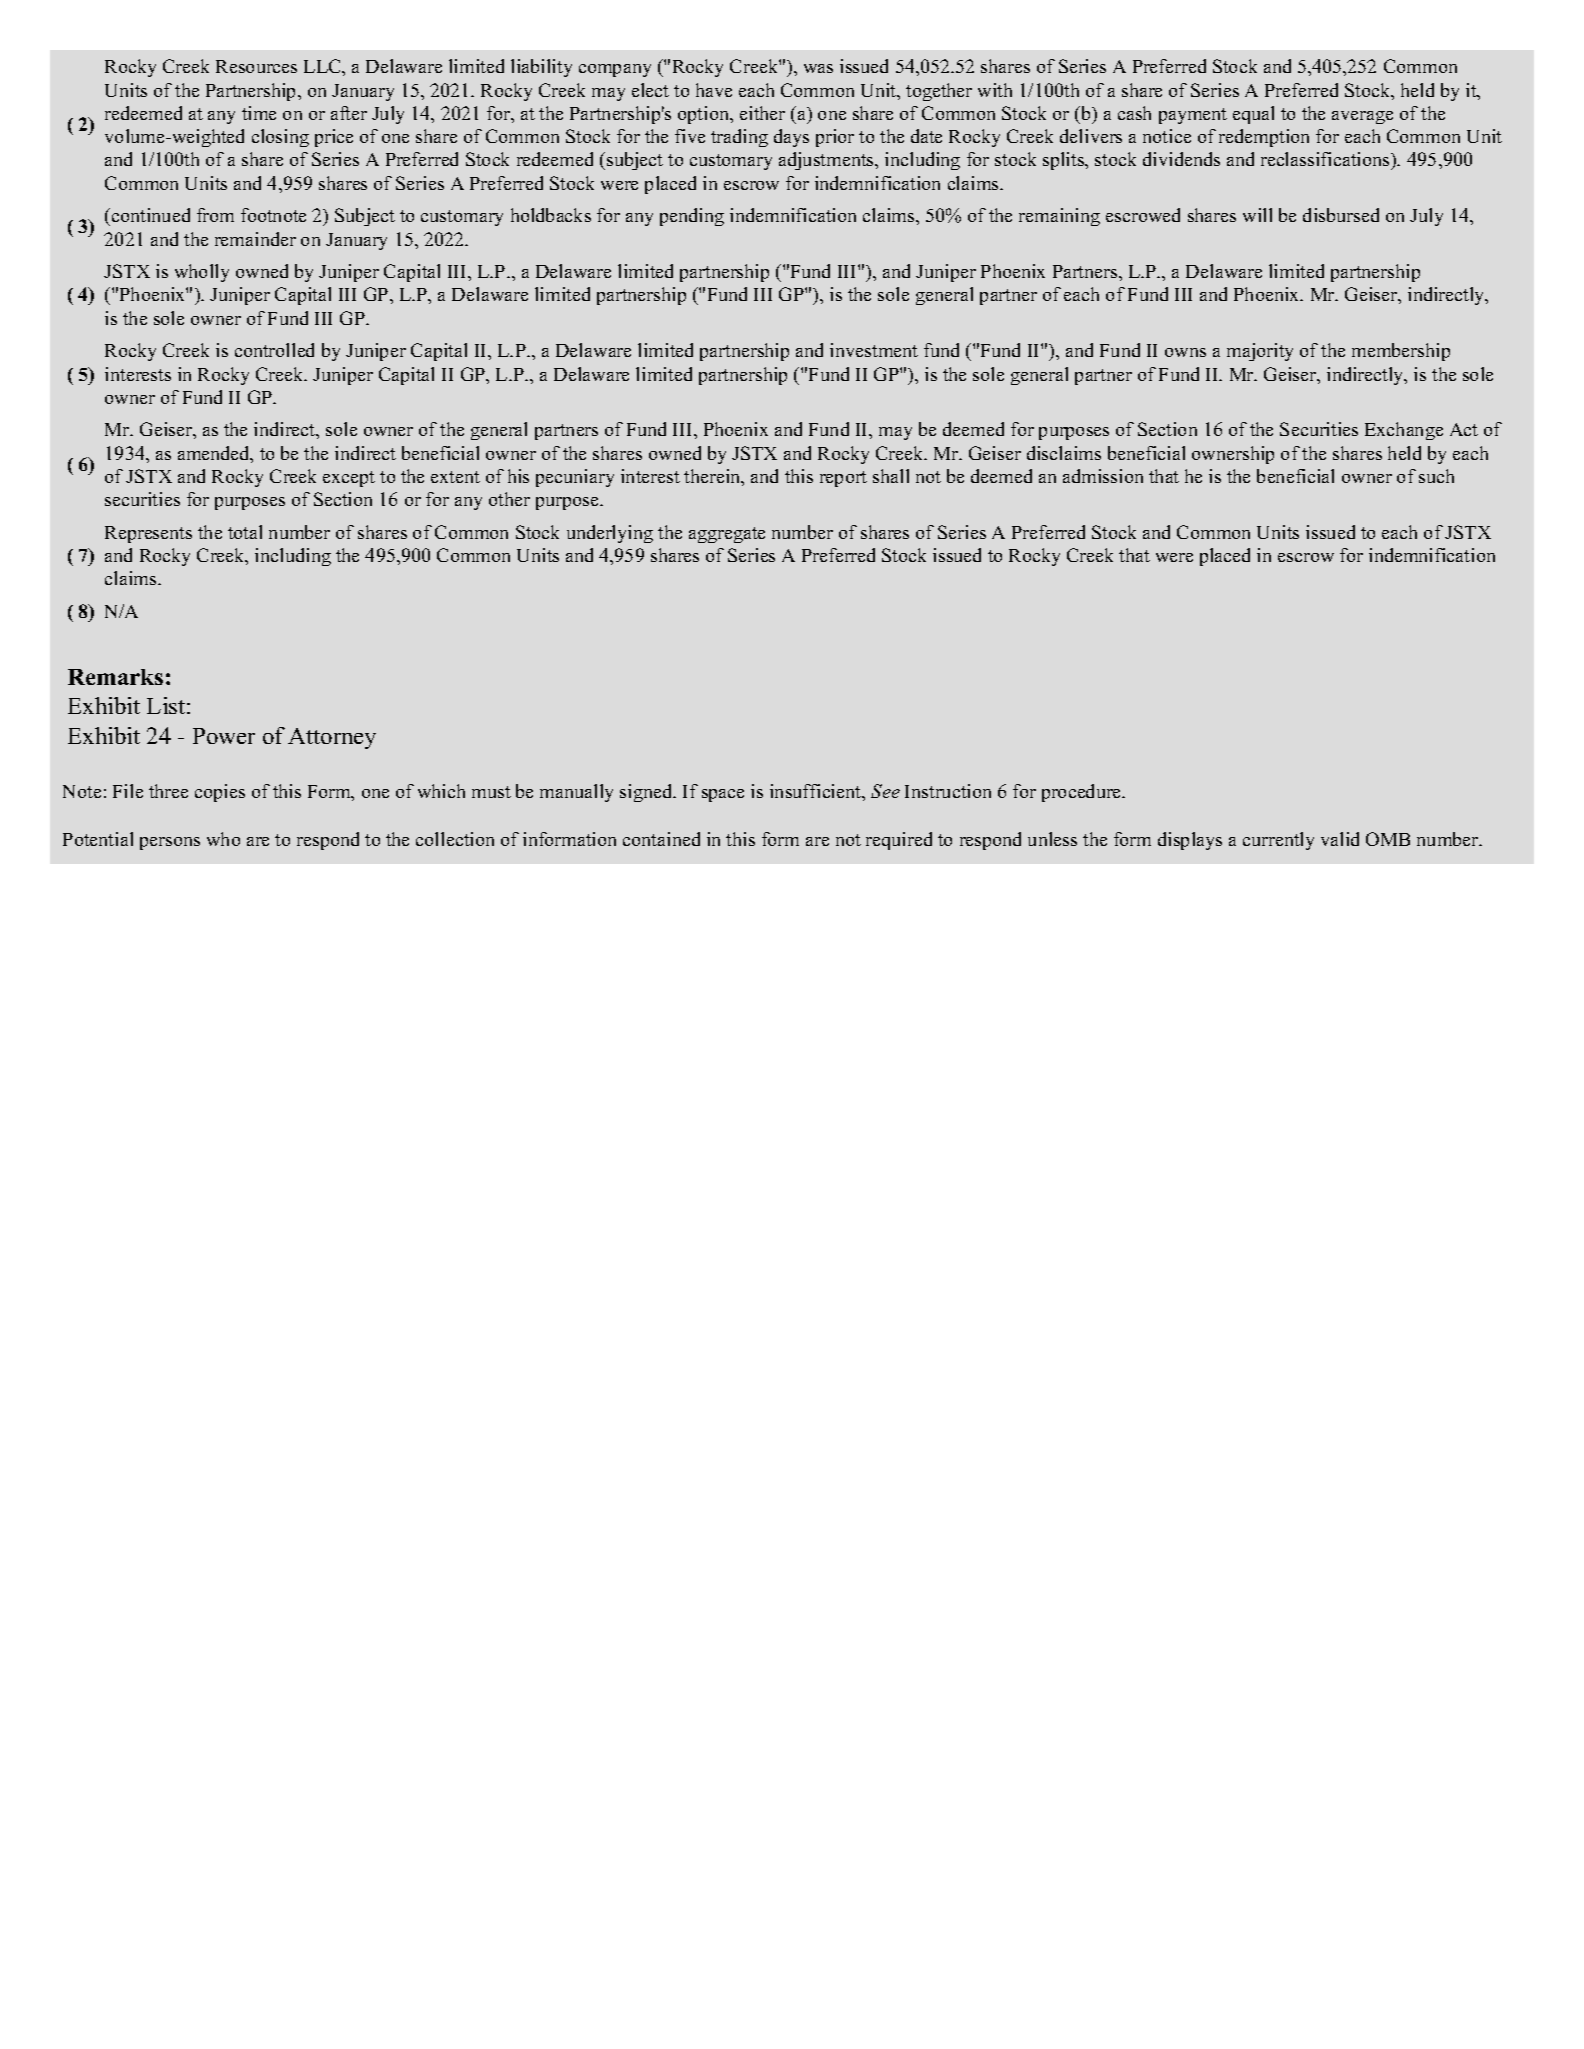  Describe the element at coordinates (220, 793) in the screenshot. I see `copies` at that location.
